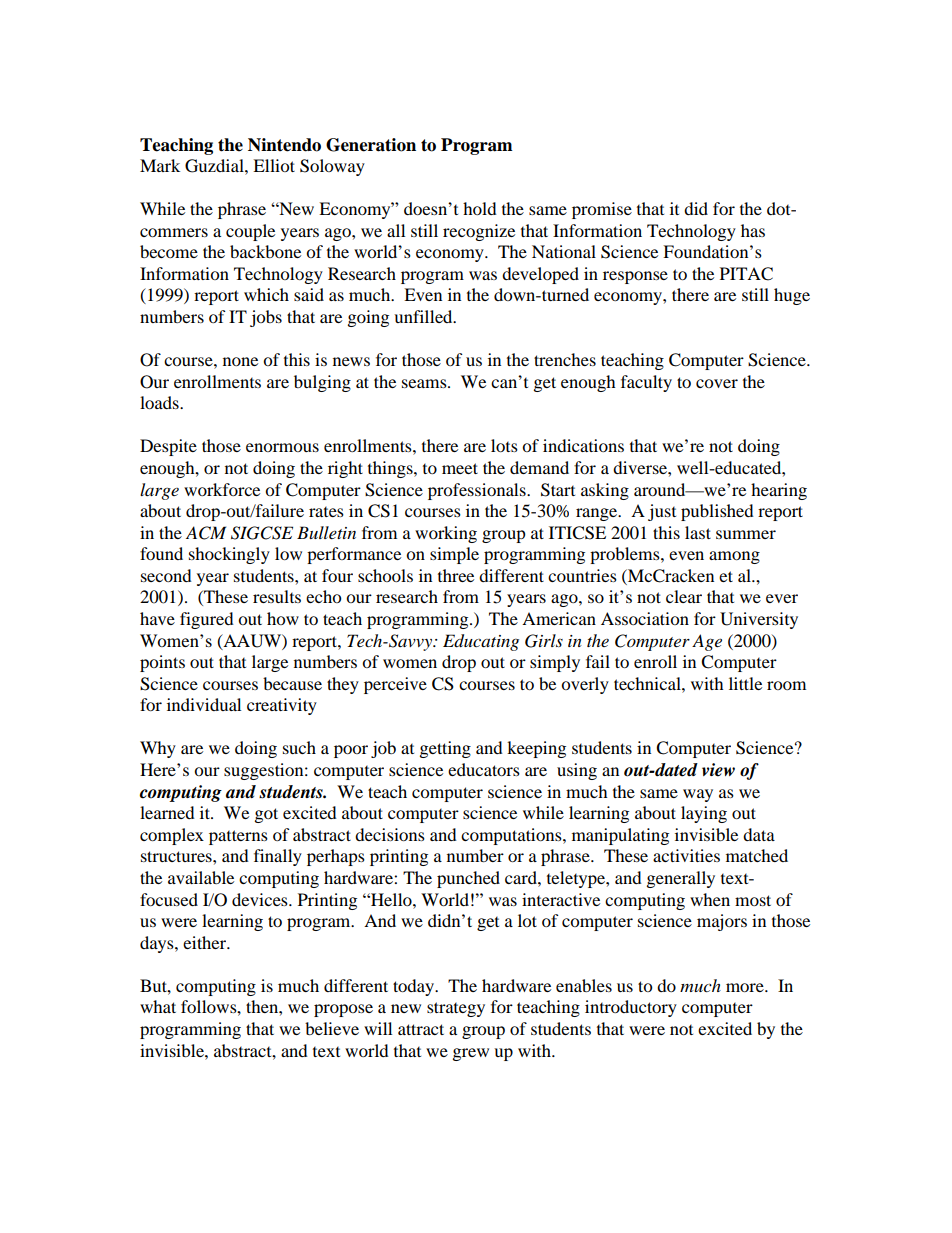 Image resolution: width=952 pixels, height=1233 pixels. What do you see at coordinates (274, 165) in the document?
I see `Elliot` at bounding box center [274, 165].
